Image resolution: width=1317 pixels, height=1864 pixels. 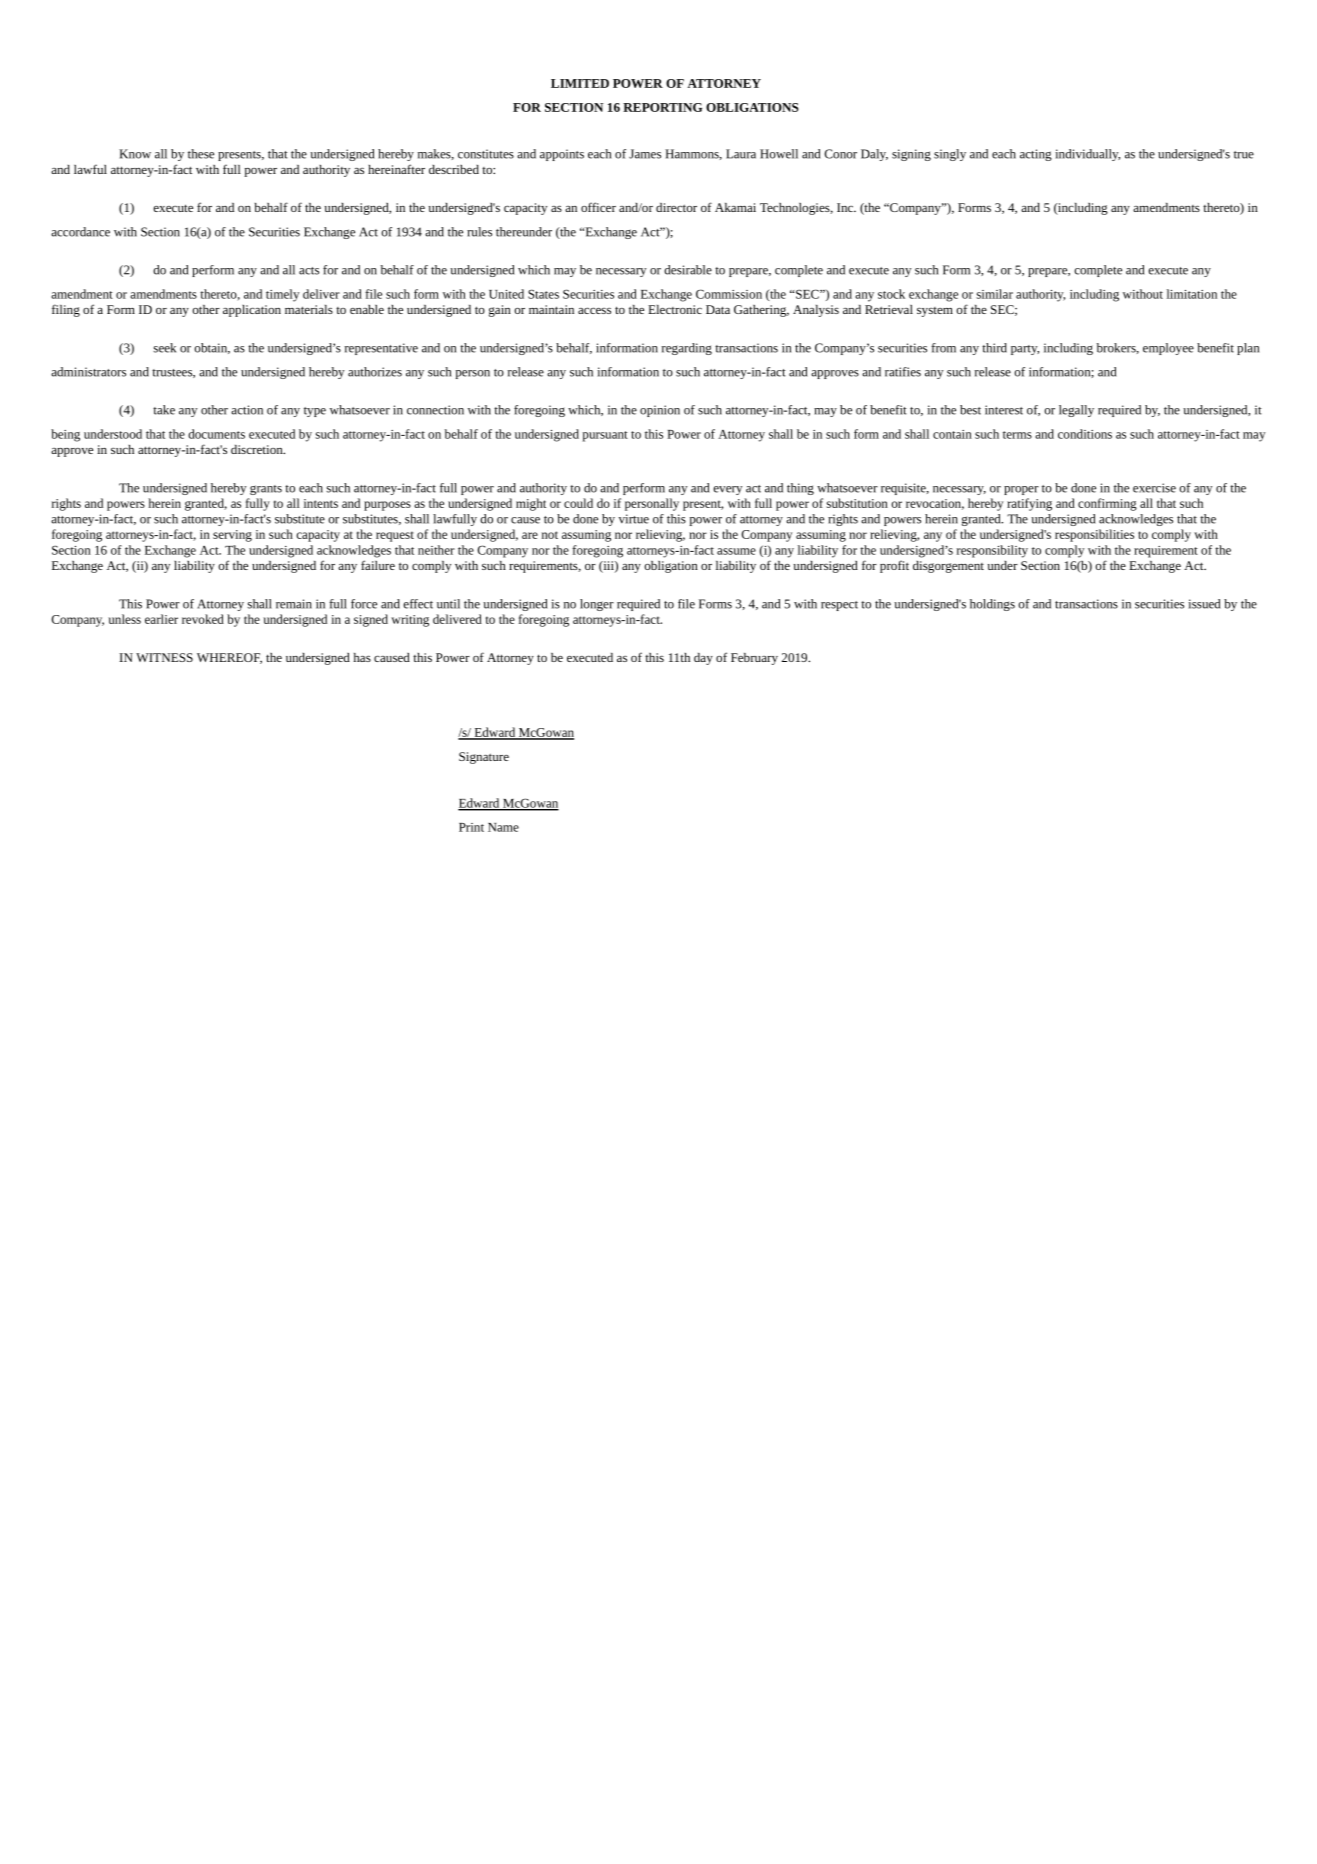 I want to click on assume, so click(x=736, y=551).
